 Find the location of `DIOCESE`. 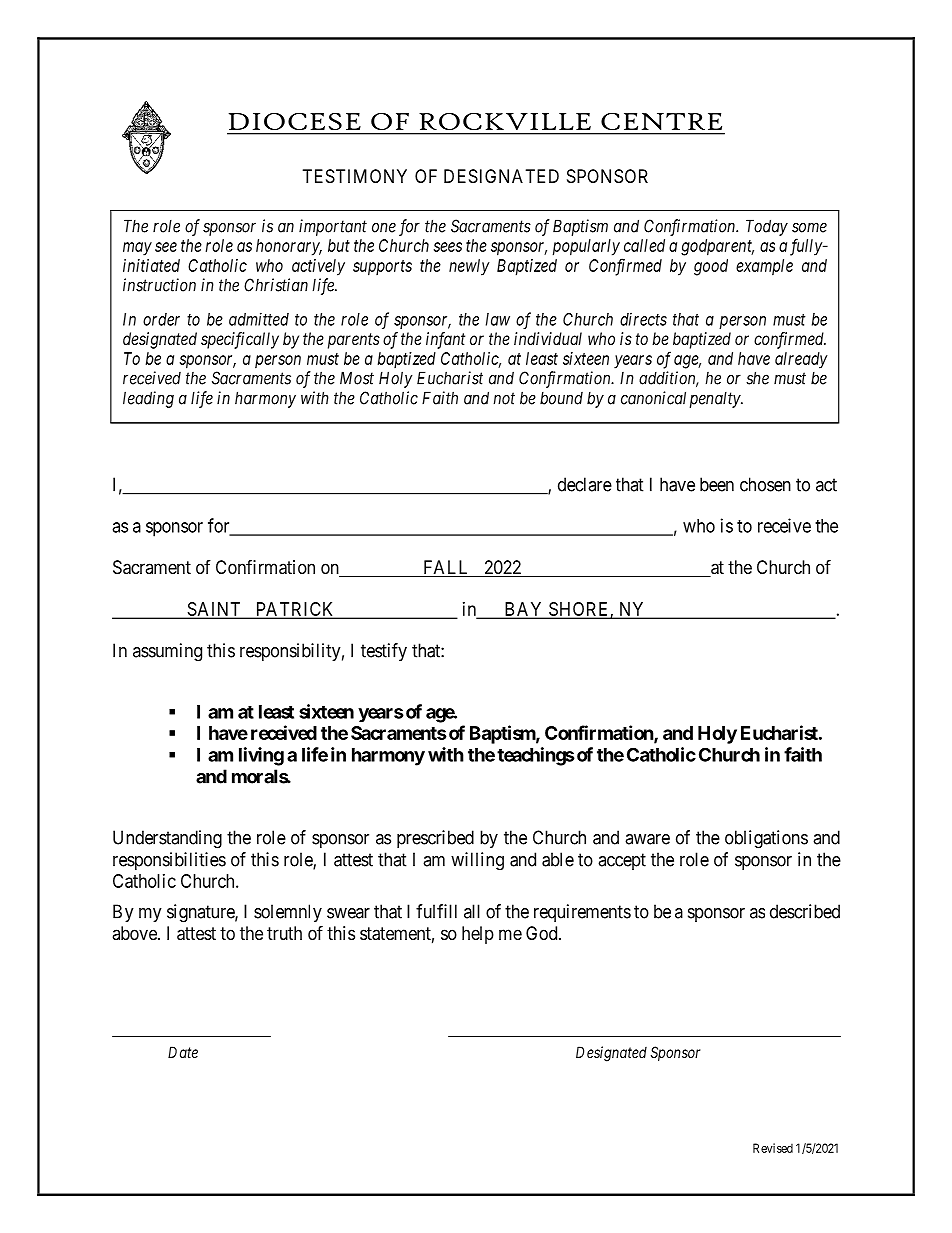

DIOCESE is located at coordinates (295, 121).
